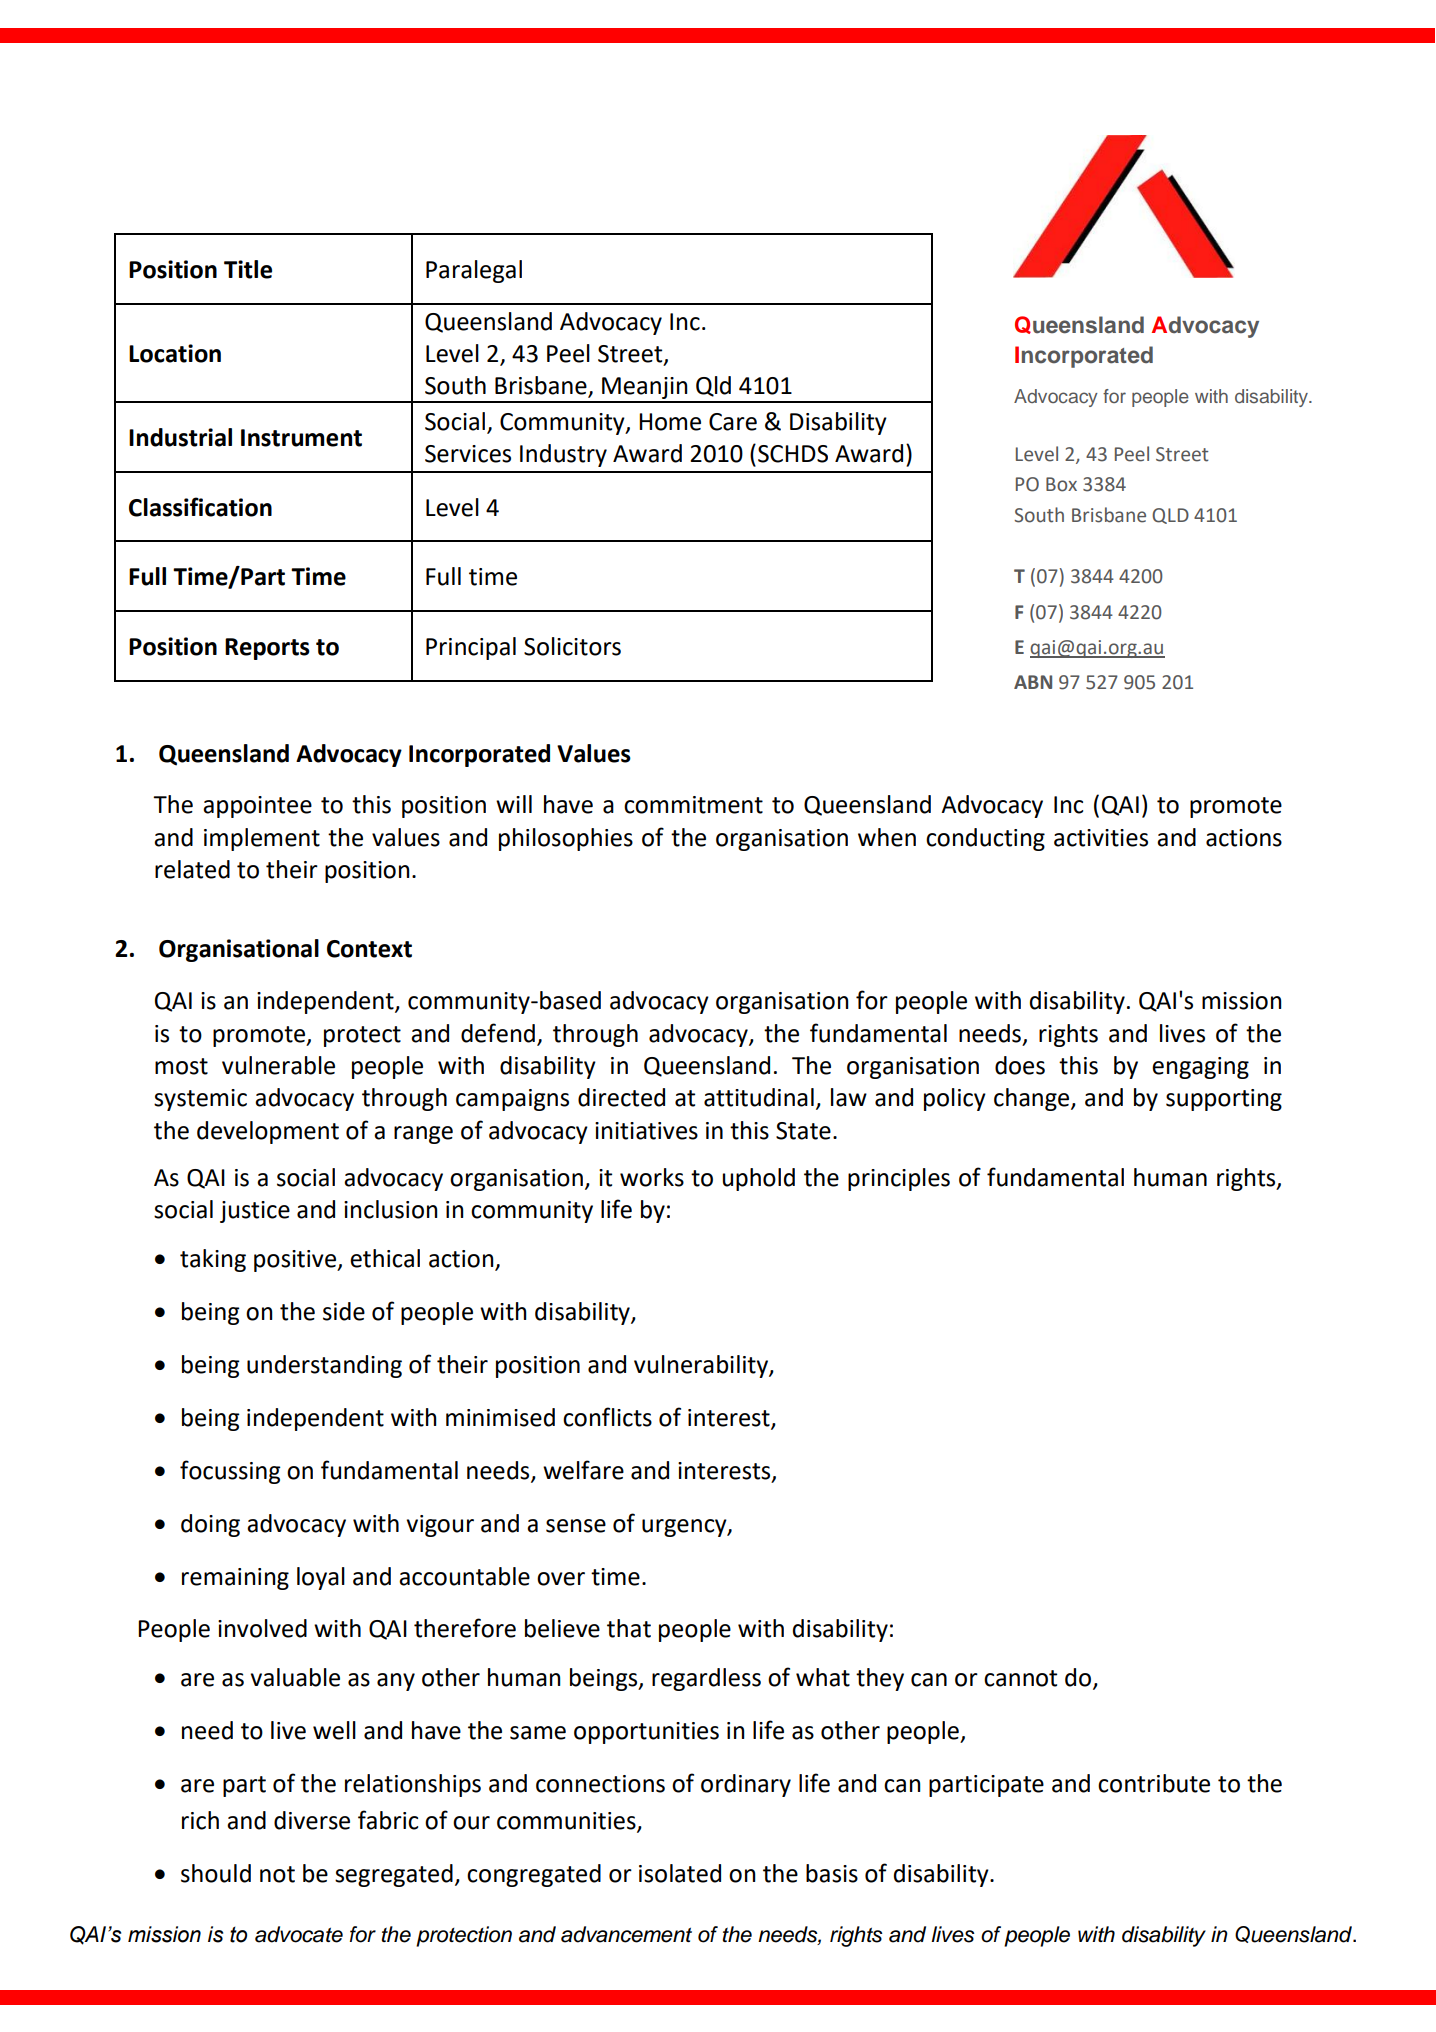  What do you see at coordinates (670, 422) in the page?
I see `Home` at bounding box center [670, 422].
